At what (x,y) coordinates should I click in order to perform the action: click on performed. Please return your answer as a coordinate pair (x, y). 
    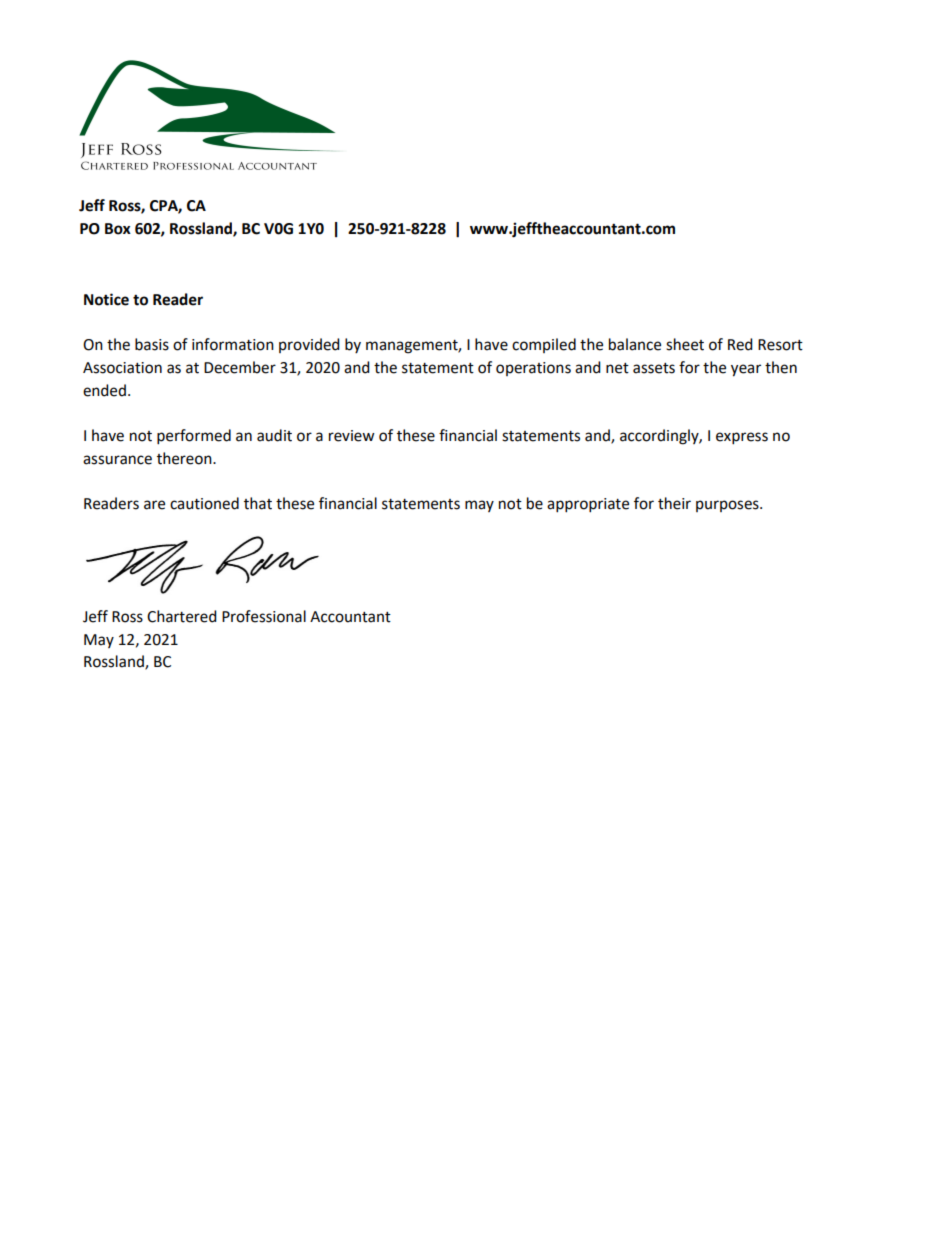
    Looking at the image, I should click on (194, 437).
